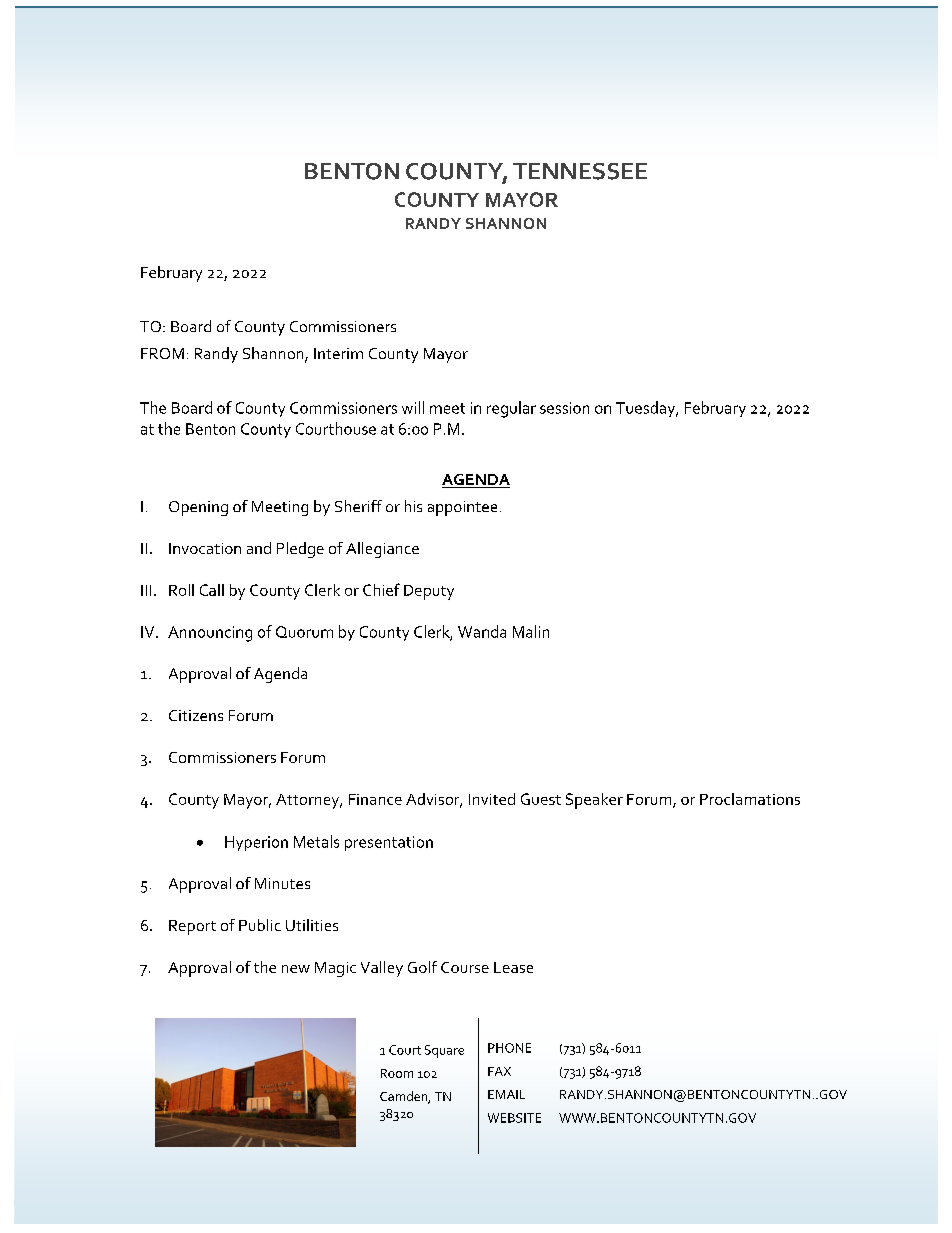 Image resolution: width=952 pixels, height=1233 pixels. I want to click on Tuesday, so click(647, 409).
